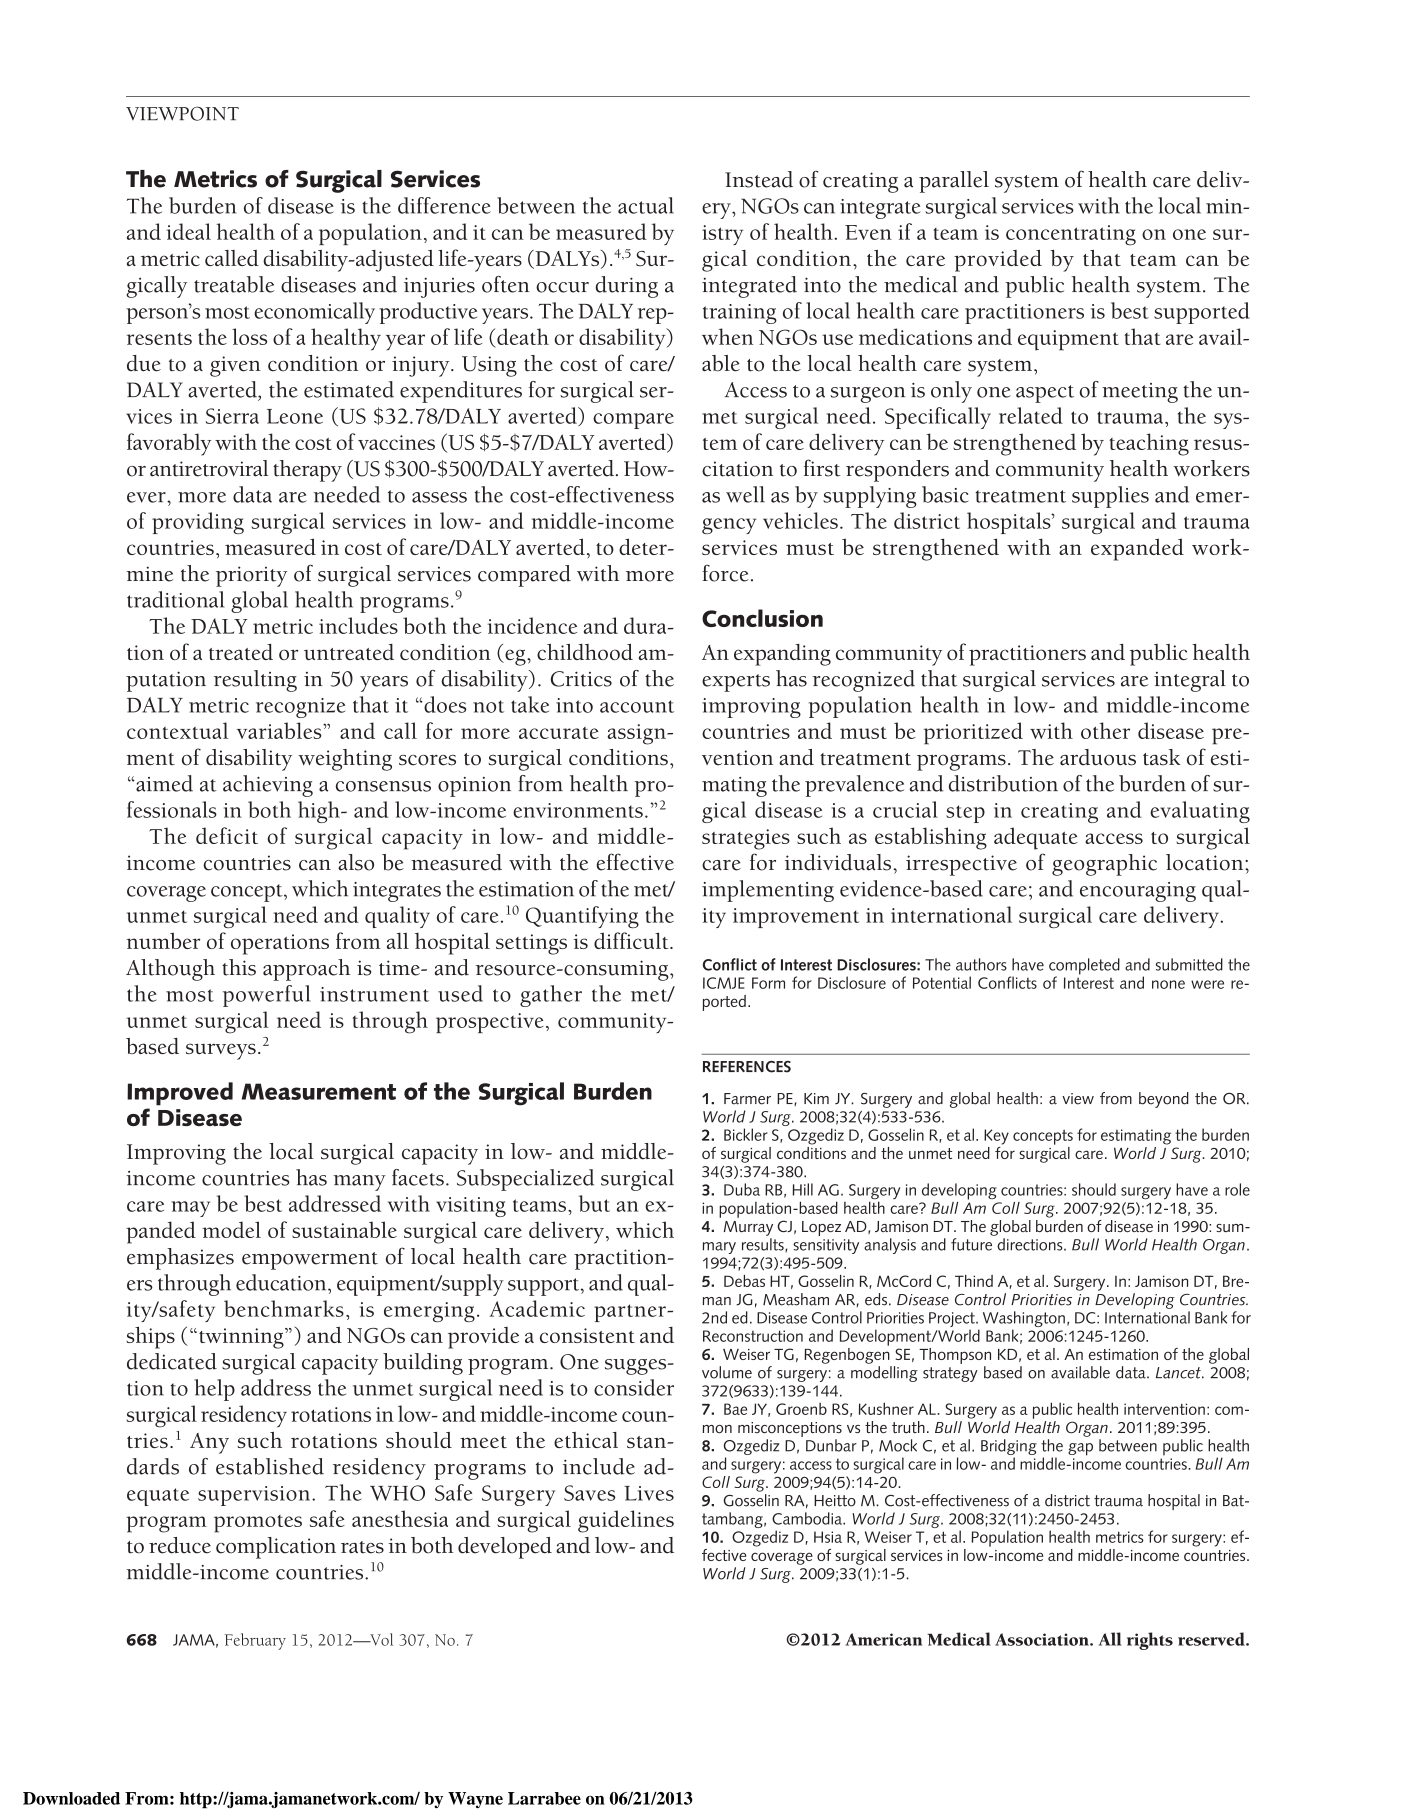 Image resolution: width=1401 pixels, height=1813 pixels. Describe the element at coordinates (1071, 235) in the screenshot. I see `concentrating` at that location.
